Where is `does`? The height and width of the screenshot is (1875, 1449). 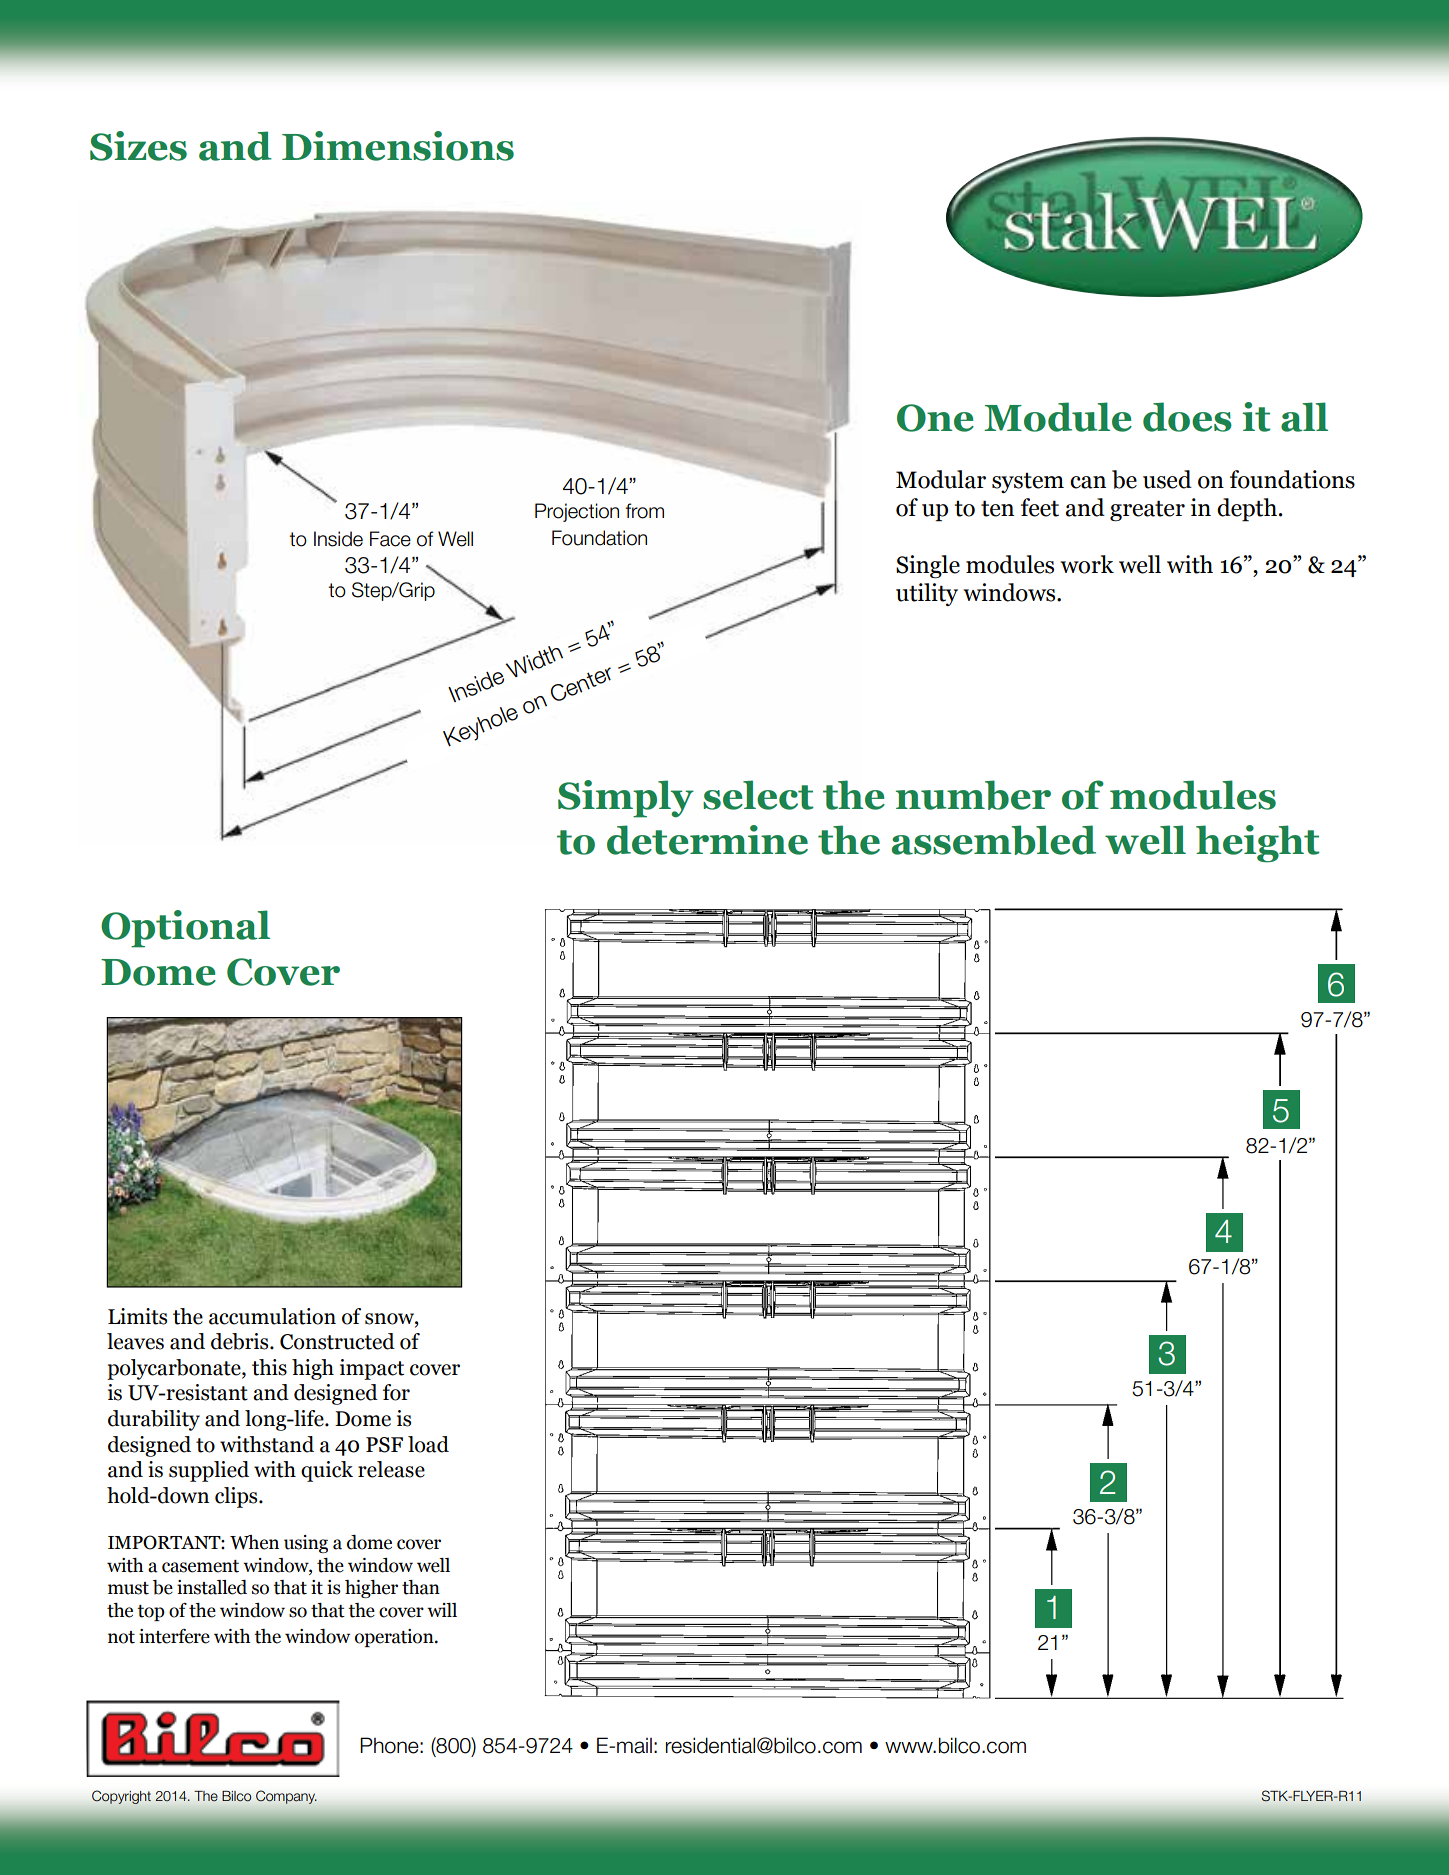
does is located at coordinates (1187, 417).
